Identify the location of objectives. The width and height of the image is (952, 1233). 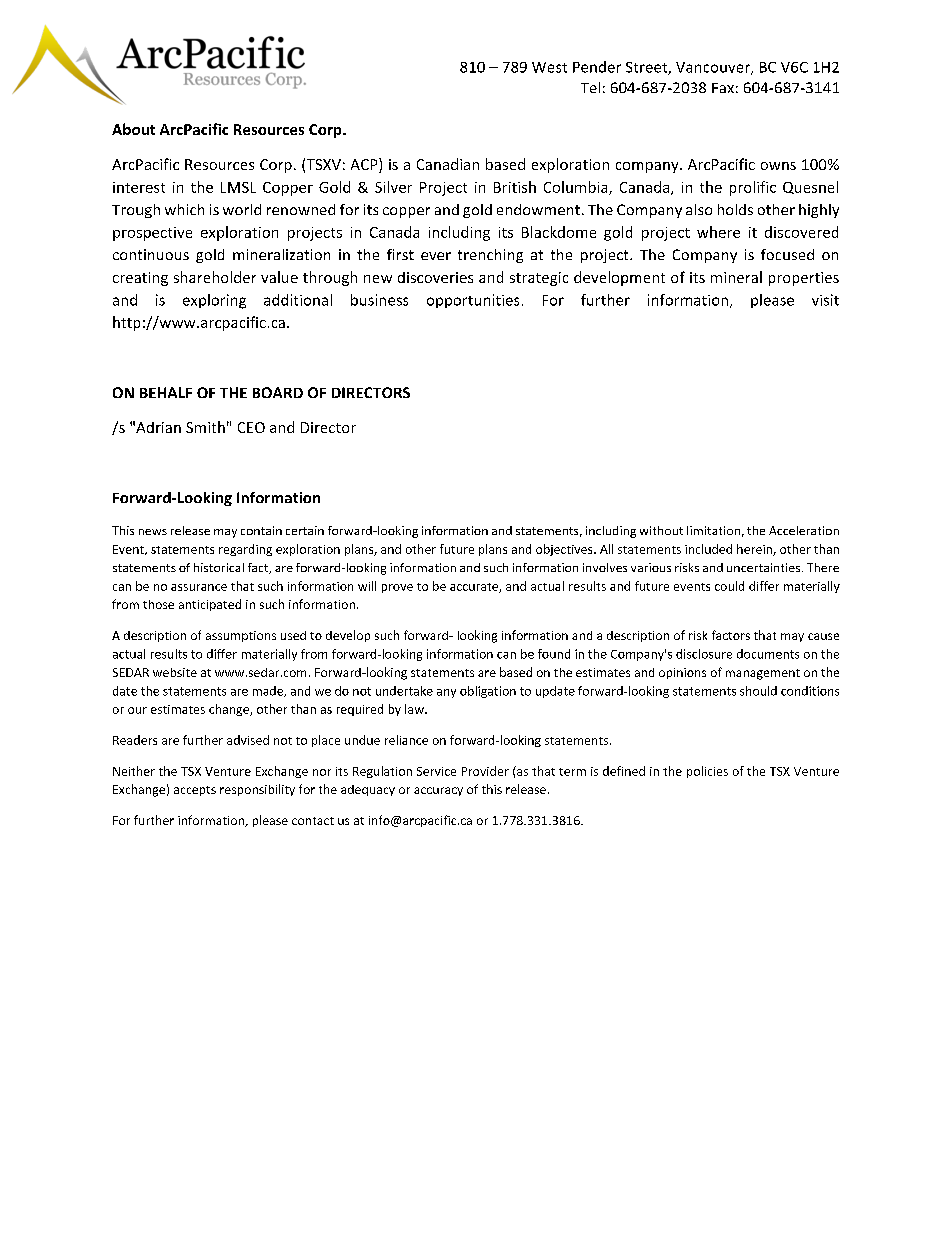
(565, 550).
